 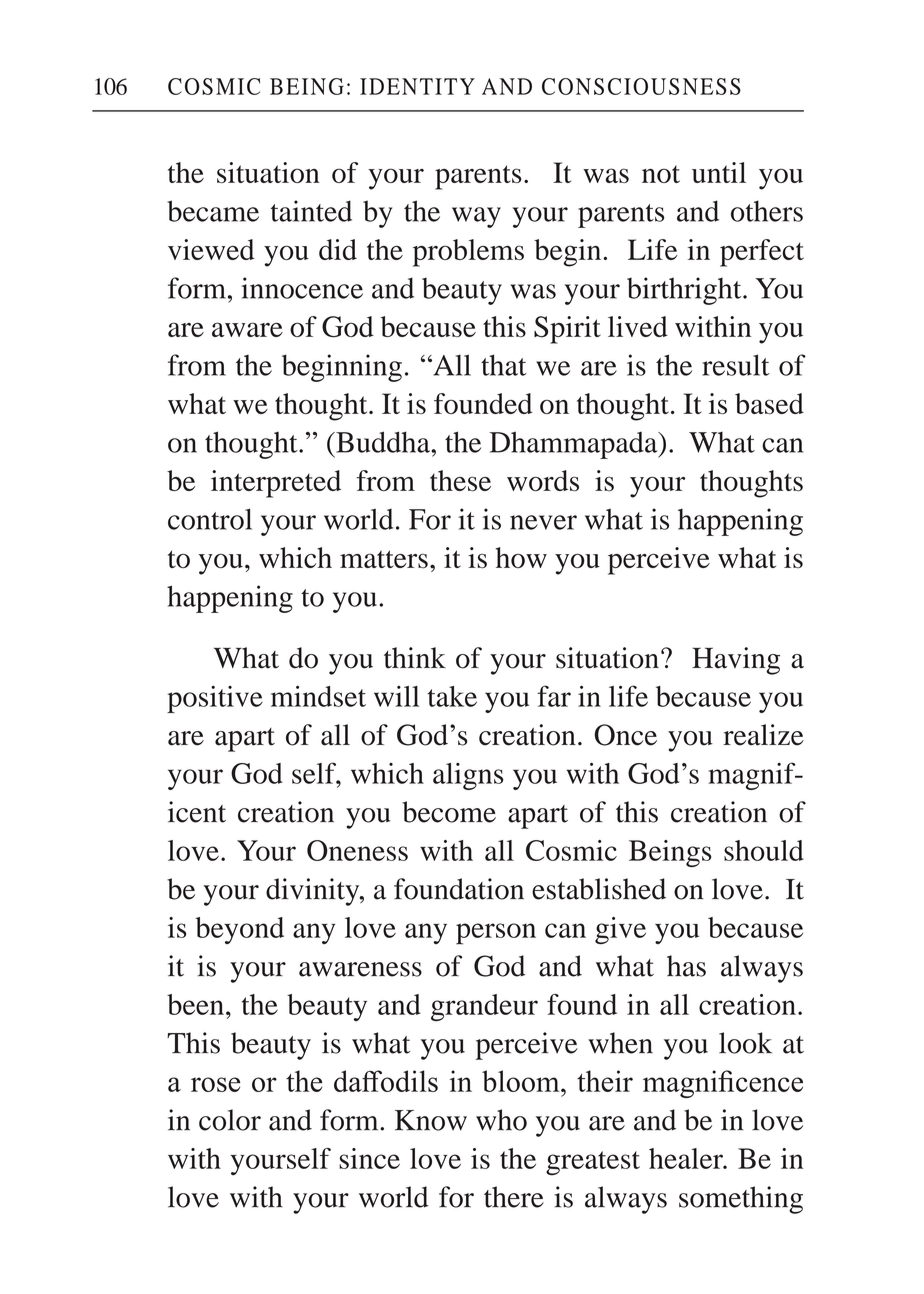 What do you see at coordinates (719, 172) in the screenshot?
I see `until` at bounding box center [719, 172].
